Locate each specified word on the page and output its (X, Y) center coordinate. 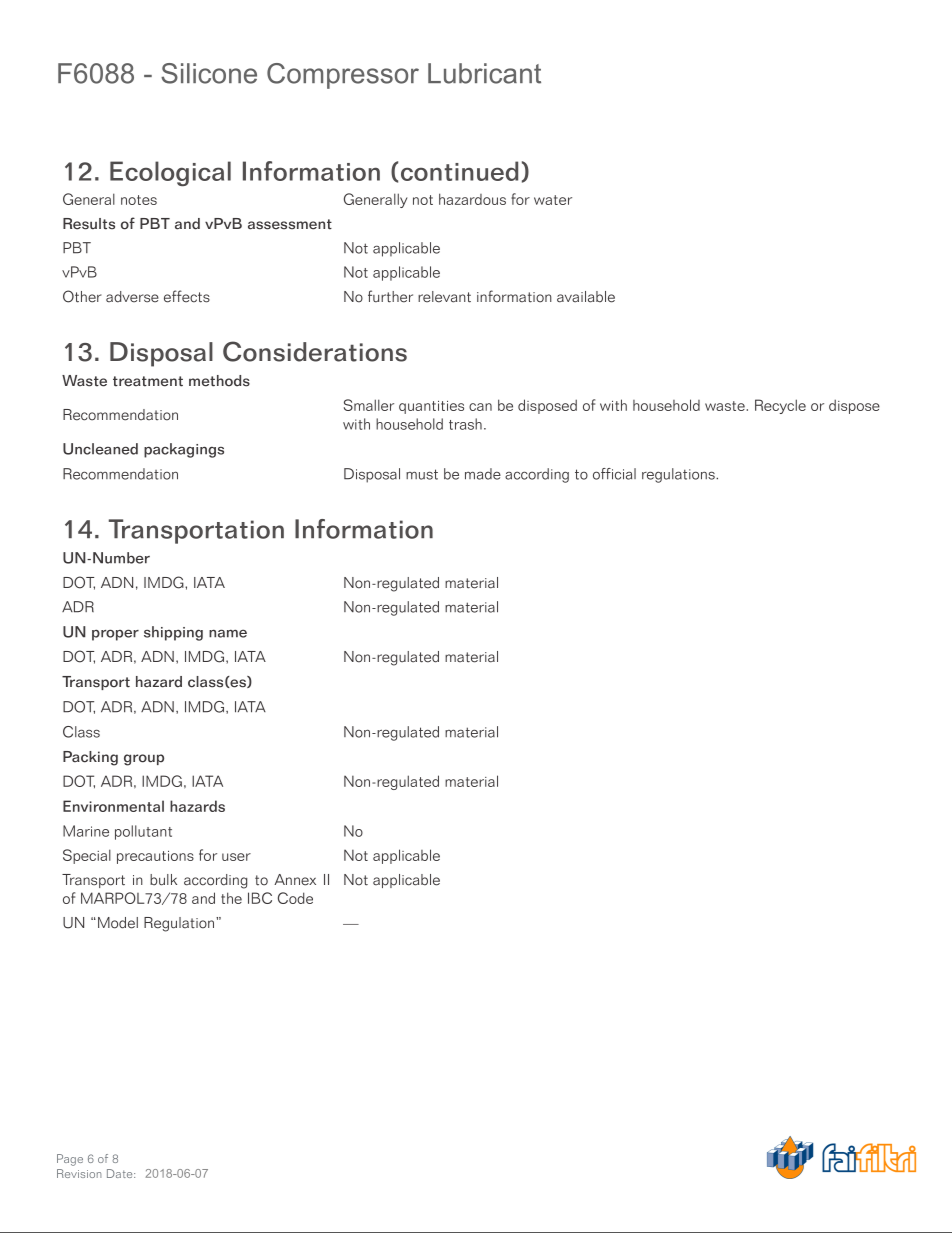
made (483, 474)
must (422, 474)
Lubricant (484, 73)
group (144, 760)
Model (118, 923)
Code (295, 898)
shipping (173, 633)
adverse (132, 297)
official (614, 474)
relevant (444, 297)
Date (121, 1173)
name (228, 633)
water (553, 200)
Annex (295, 880)
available (586, 297)
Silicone (209, 73)
